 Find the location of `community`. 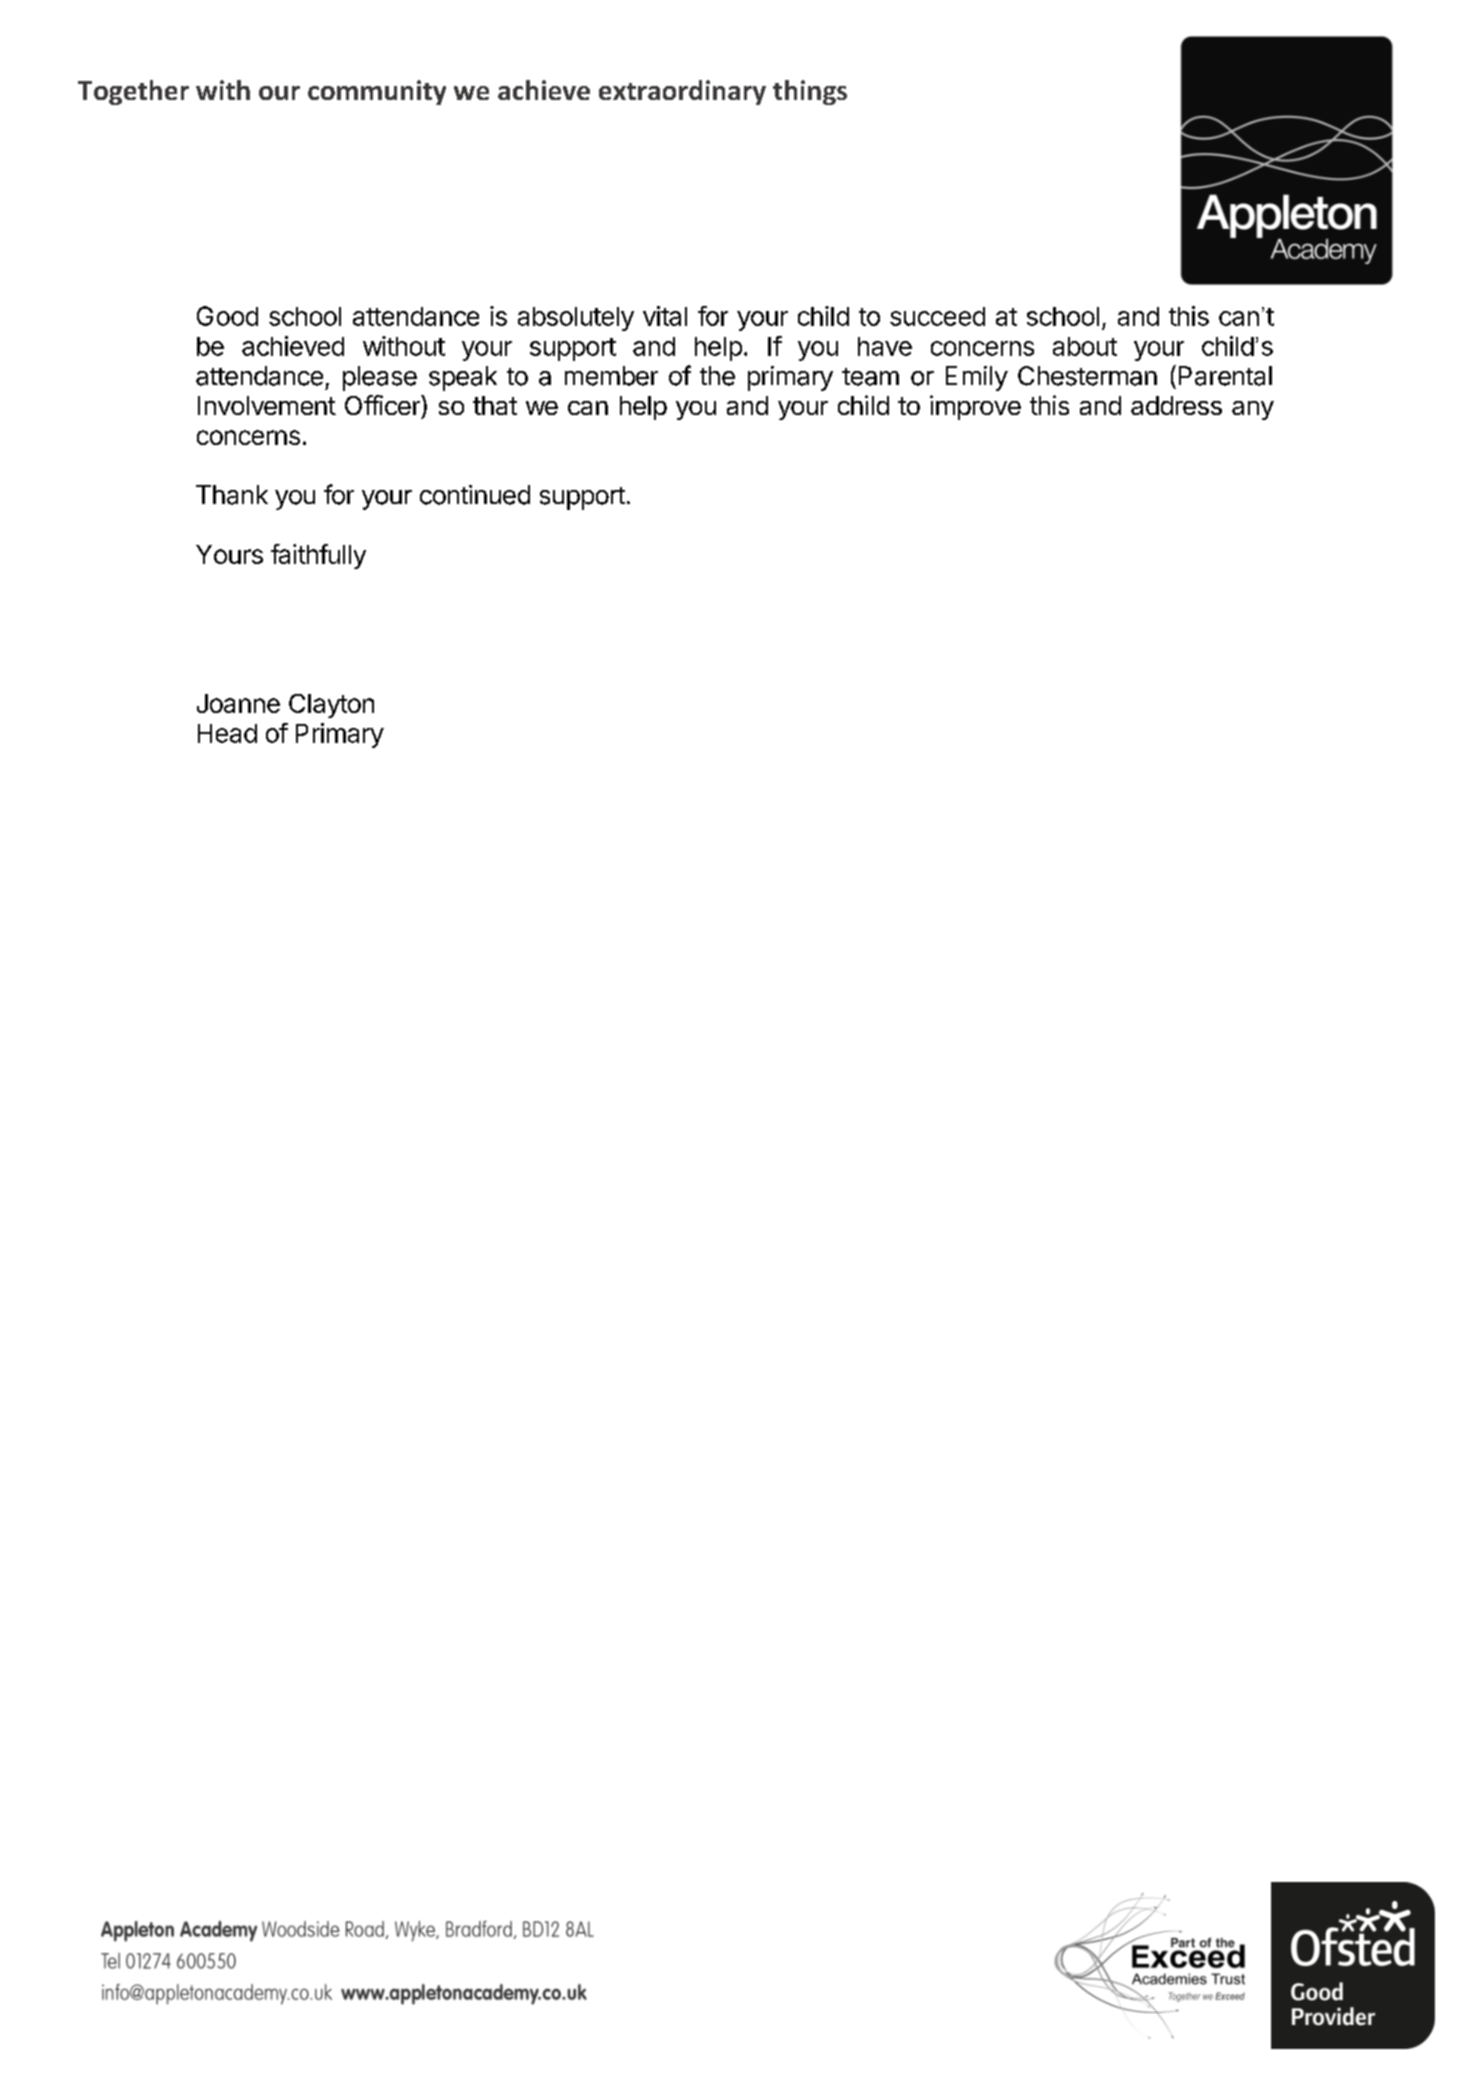

community is located at coordinates (377, 92).
